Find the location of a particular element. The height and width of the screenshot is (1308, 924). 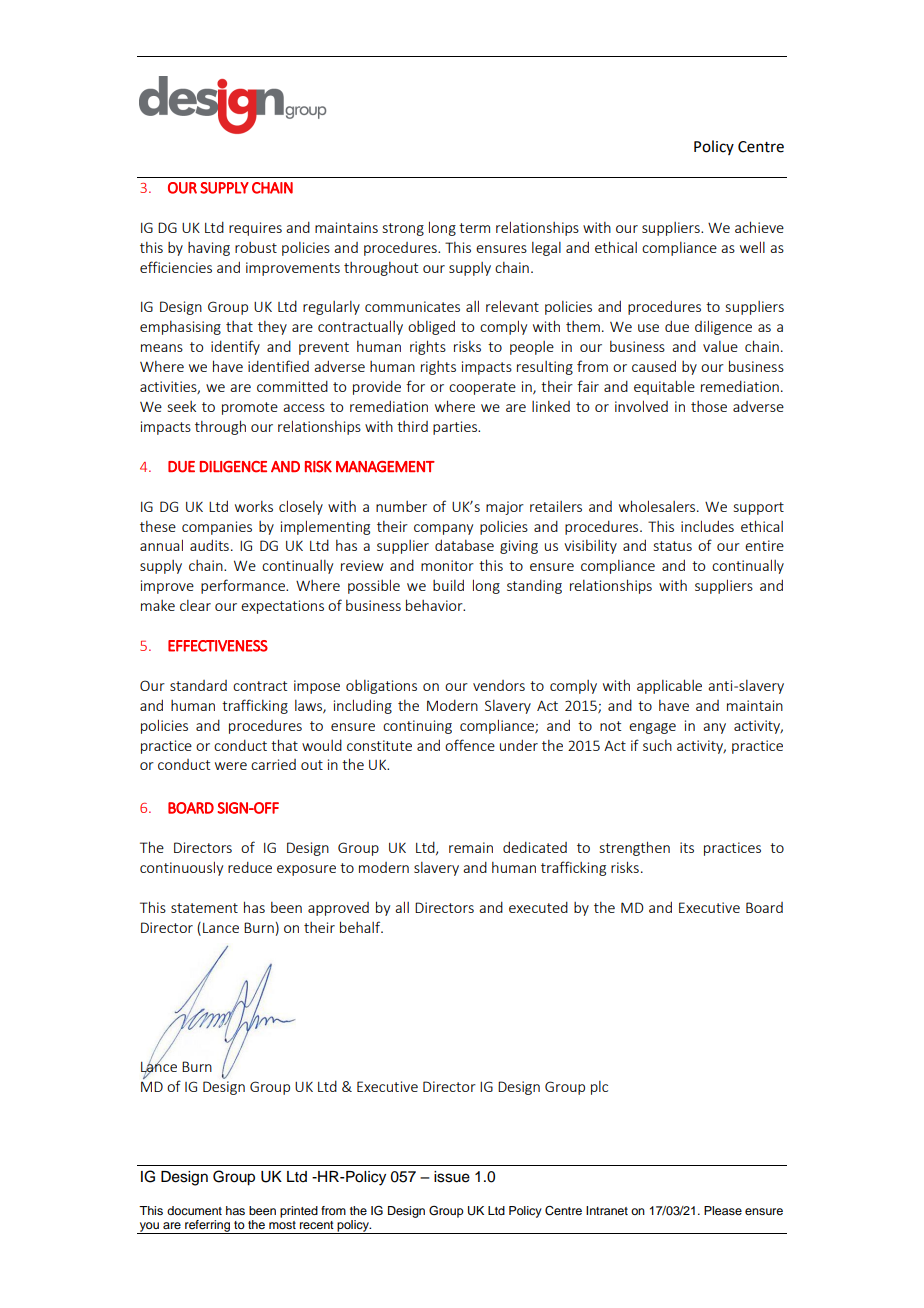

document is located at coordinates (194, 1210).
